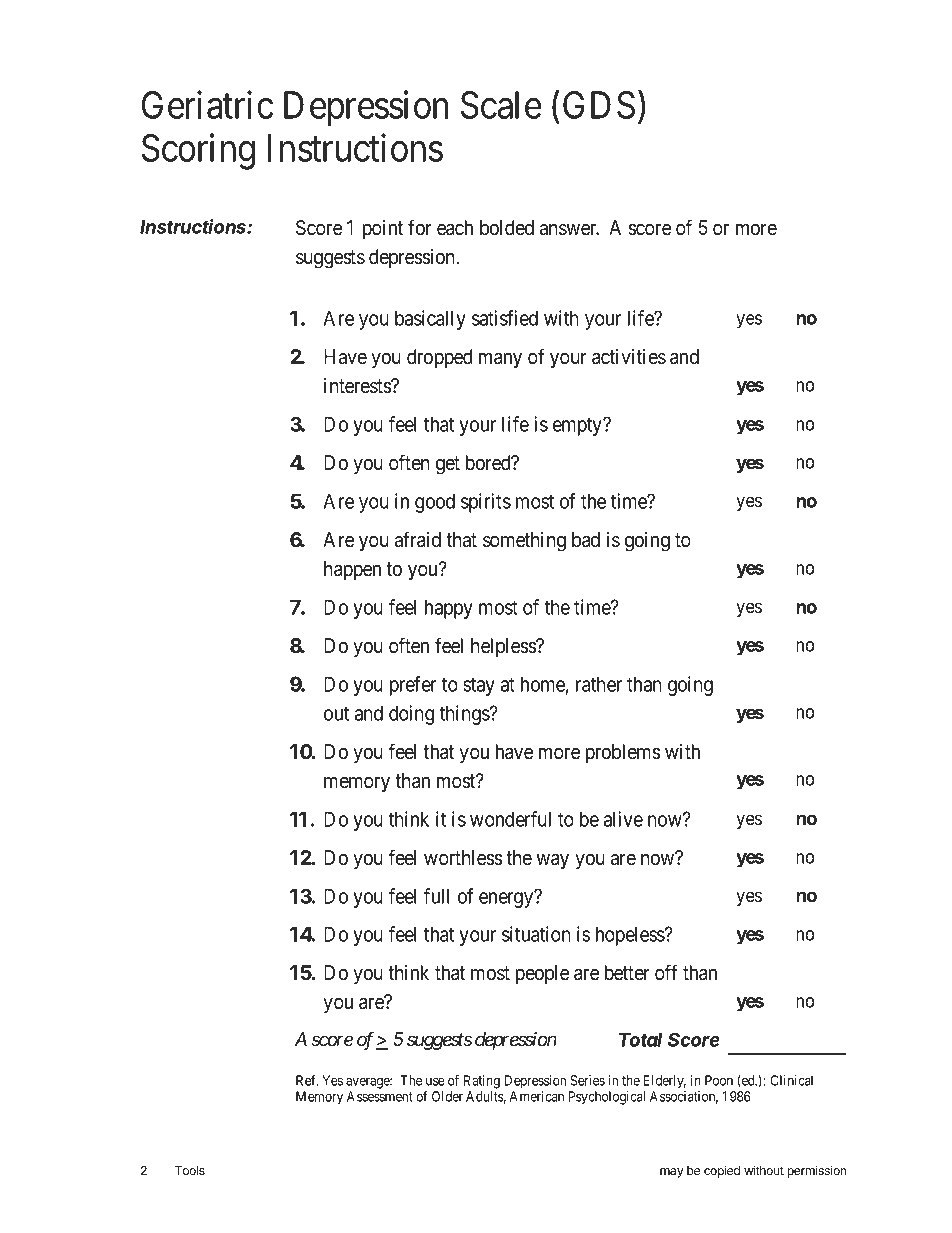  What do you see at coordinates (190, 1170) in the screenshot?
I see `Tools` at bounding box center [190, 1170].
